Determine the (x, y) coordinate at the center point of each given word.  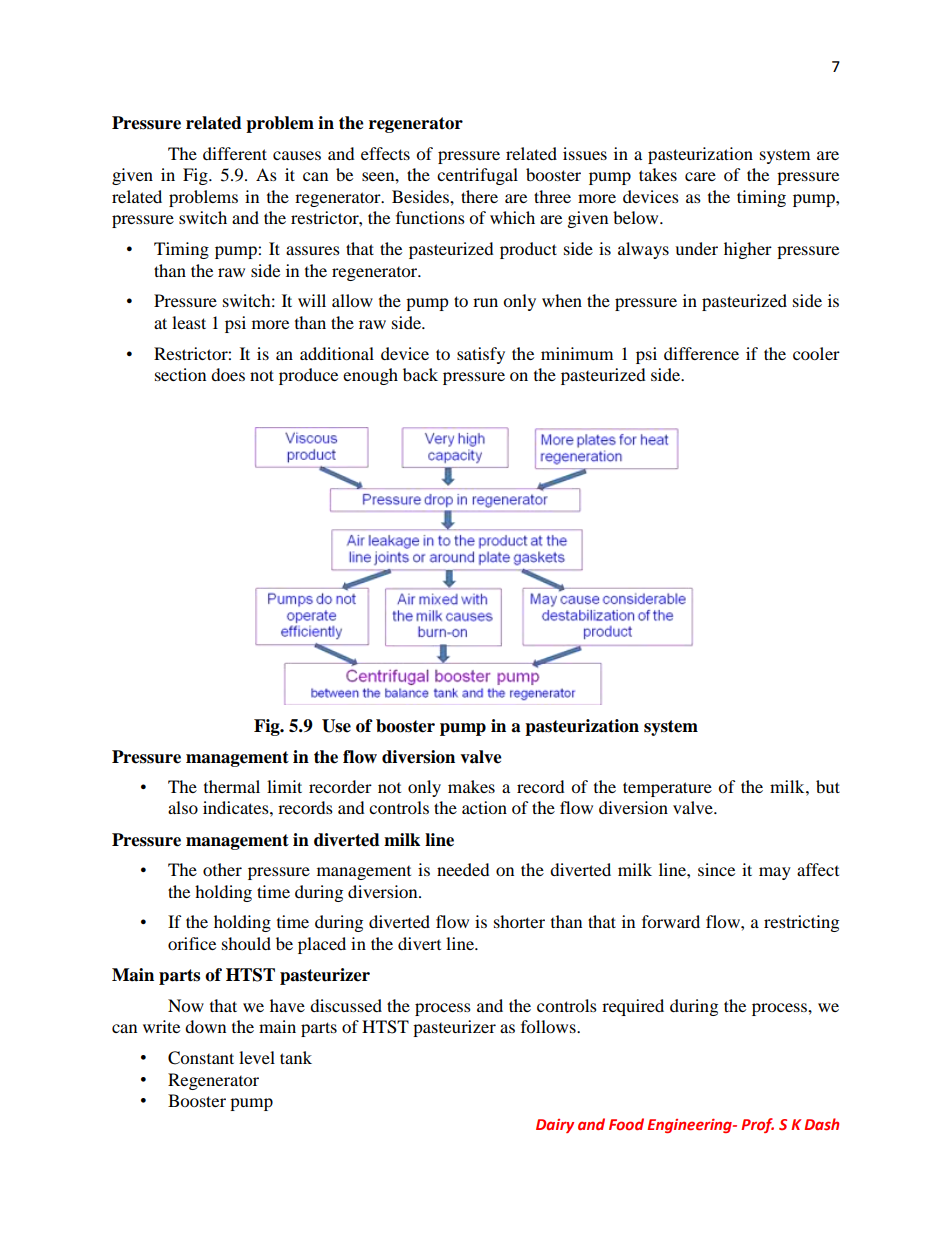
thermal (232, 786)
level (257, 1057)
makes (471, 786)
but (828, 786)
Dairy (555, 1126)
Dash (821, 1124)
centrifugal (477, 176)
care (700, 176)
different (235, 153)
